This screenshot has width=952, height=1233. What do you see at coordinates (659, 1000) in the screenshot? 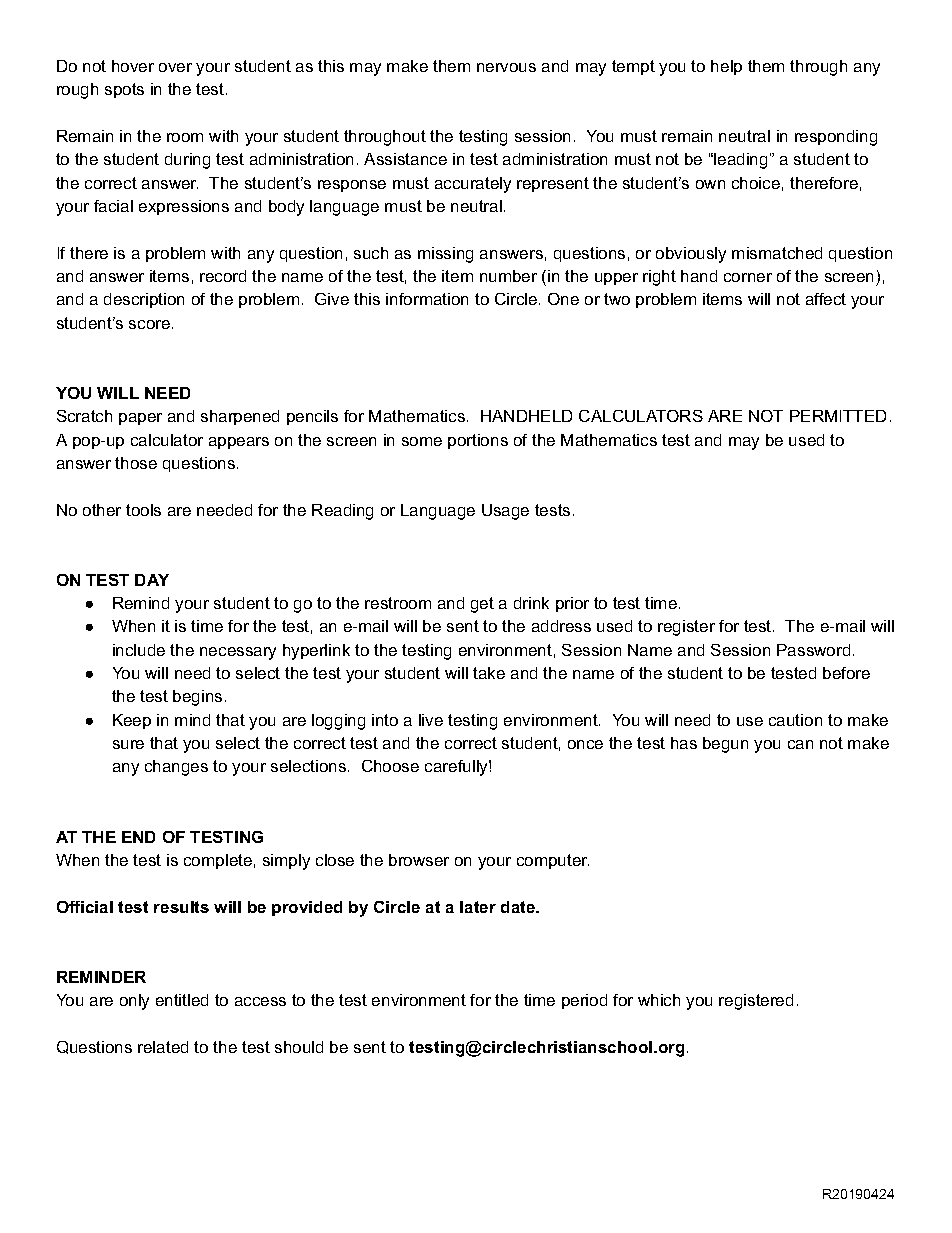
I see `which` at bounding box center [659, 1000].
